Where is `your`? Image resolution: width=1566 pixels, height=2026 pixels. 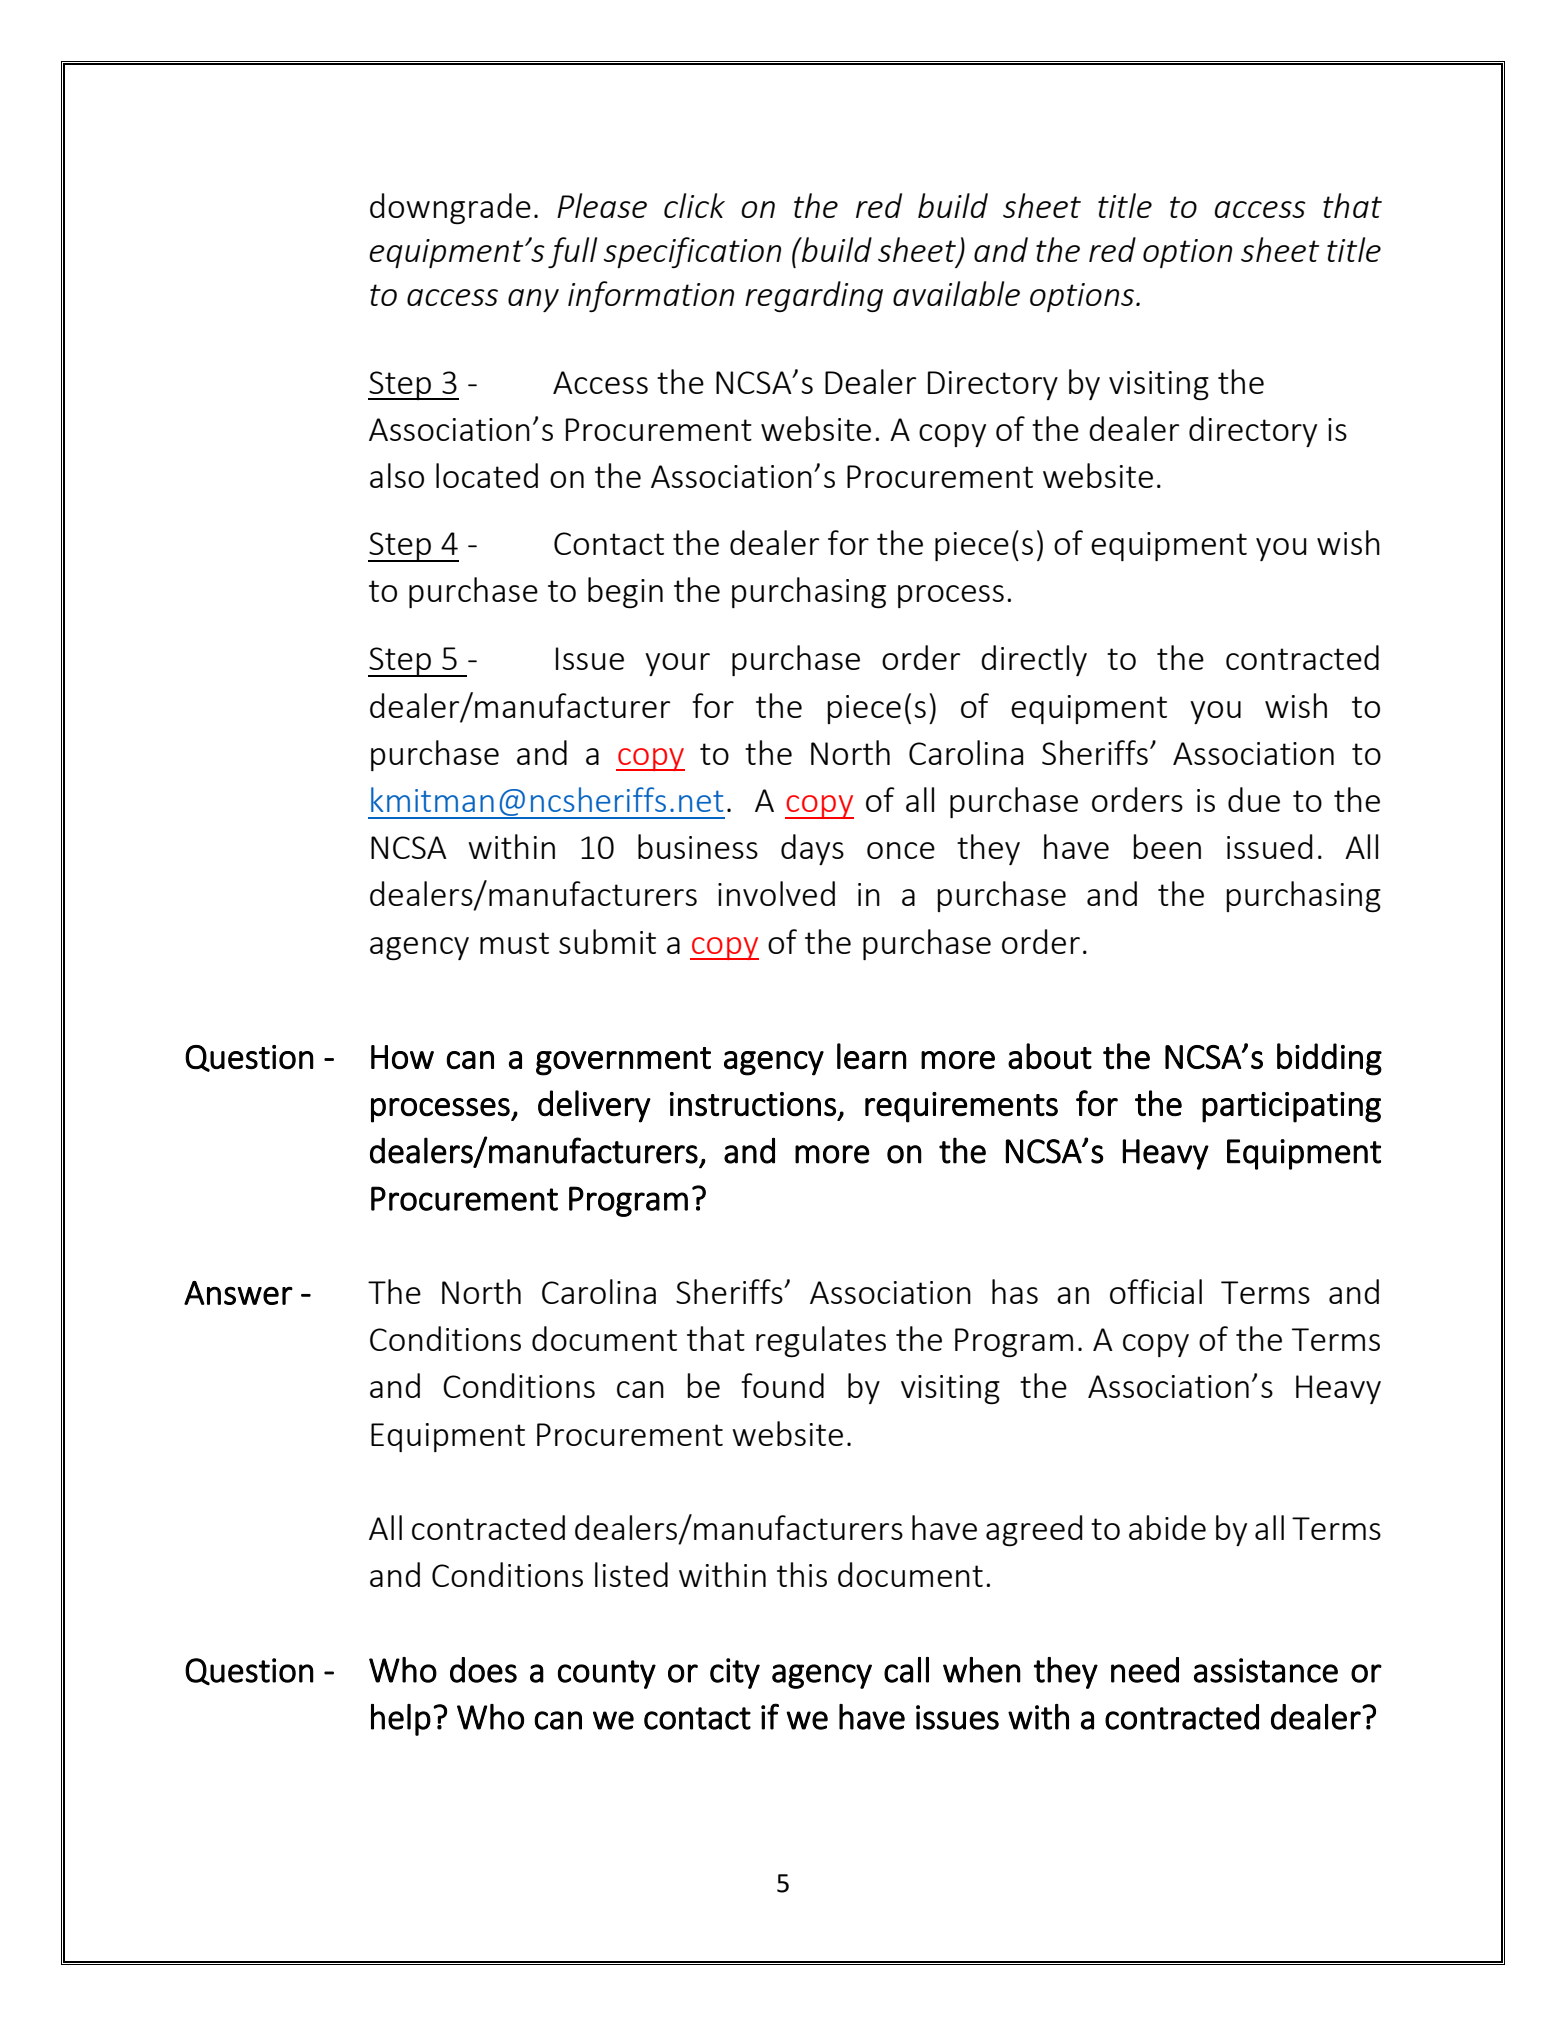 your is located at coordinates (677, 664).
